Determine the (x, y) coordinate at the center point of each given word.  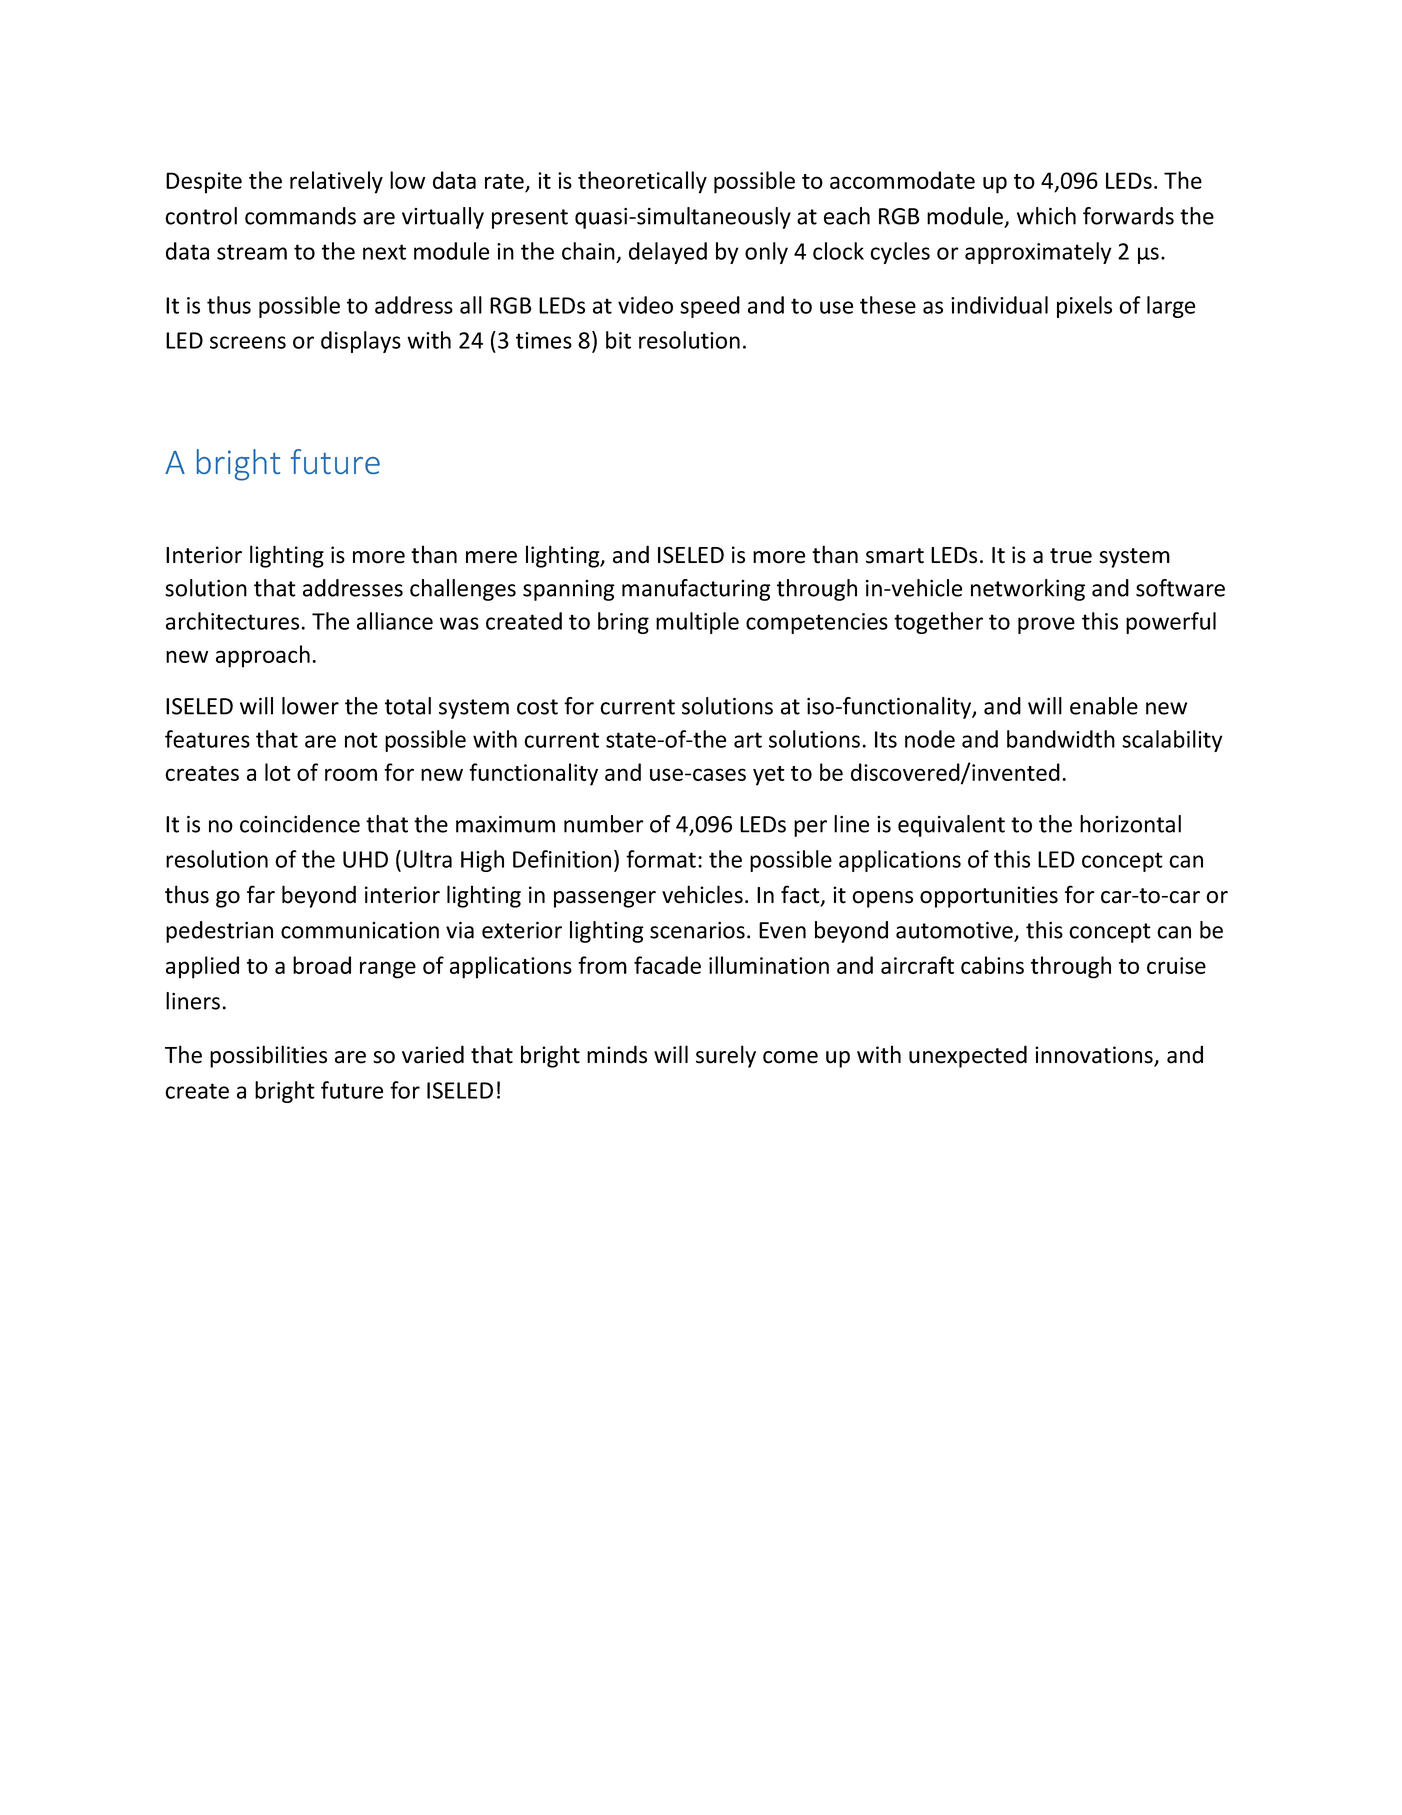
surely (726, 1056)
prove (1046, 625)
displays (361, 342)
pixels (1084, 307)
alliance (395, 621)
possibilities (268, 1056)
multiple (697, 623)
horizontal (1130, 824)
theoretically (642, 182)
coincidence (300, 824)
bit (618, 340)
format (661, 859)
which (1046, 216)
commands (300, 216)
